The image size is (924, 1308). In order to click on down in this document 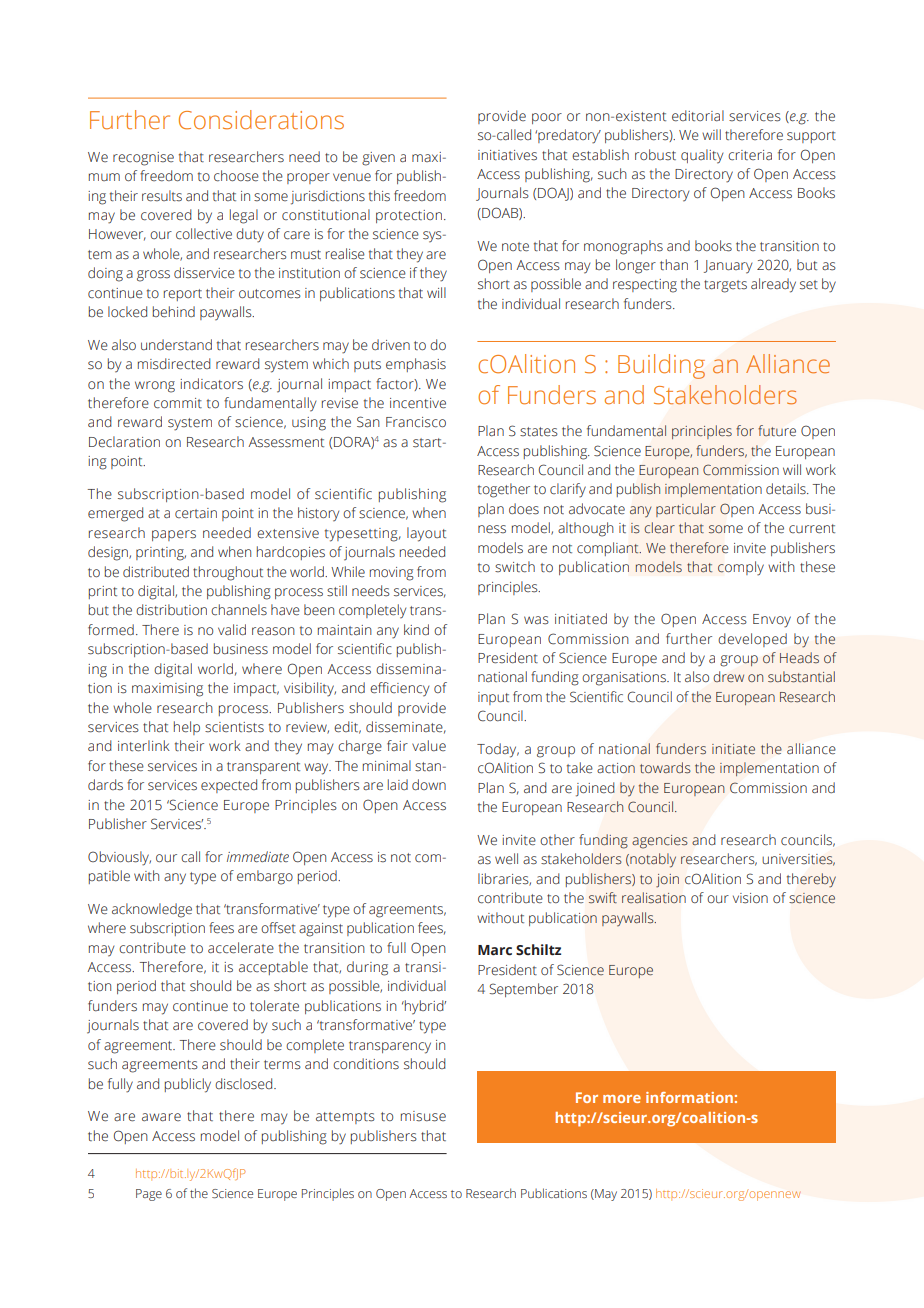, I will do `click(429, 785)`.
